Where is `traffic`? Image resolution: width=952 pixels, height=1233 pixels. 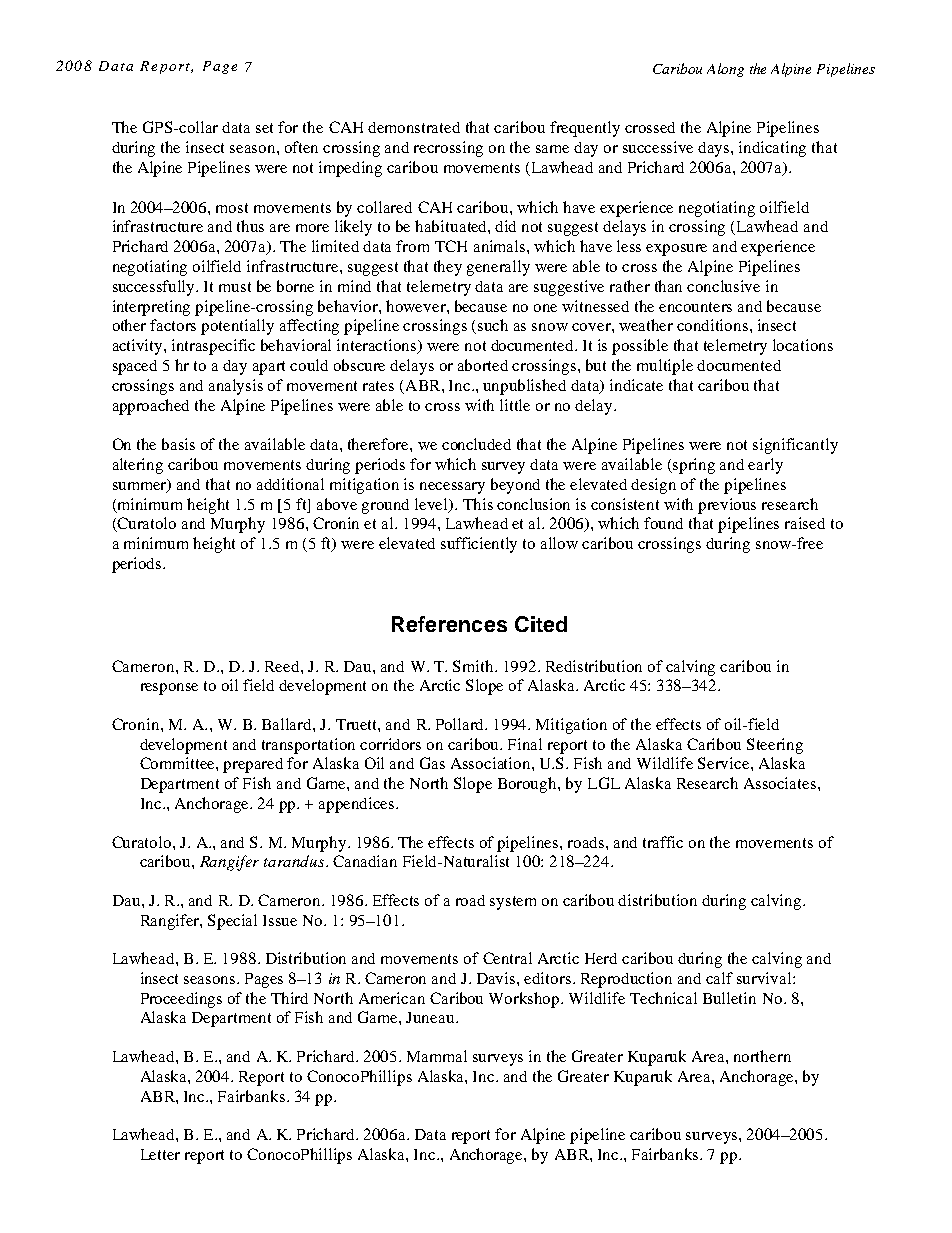
traffic is located at coordinates (663, 842).
